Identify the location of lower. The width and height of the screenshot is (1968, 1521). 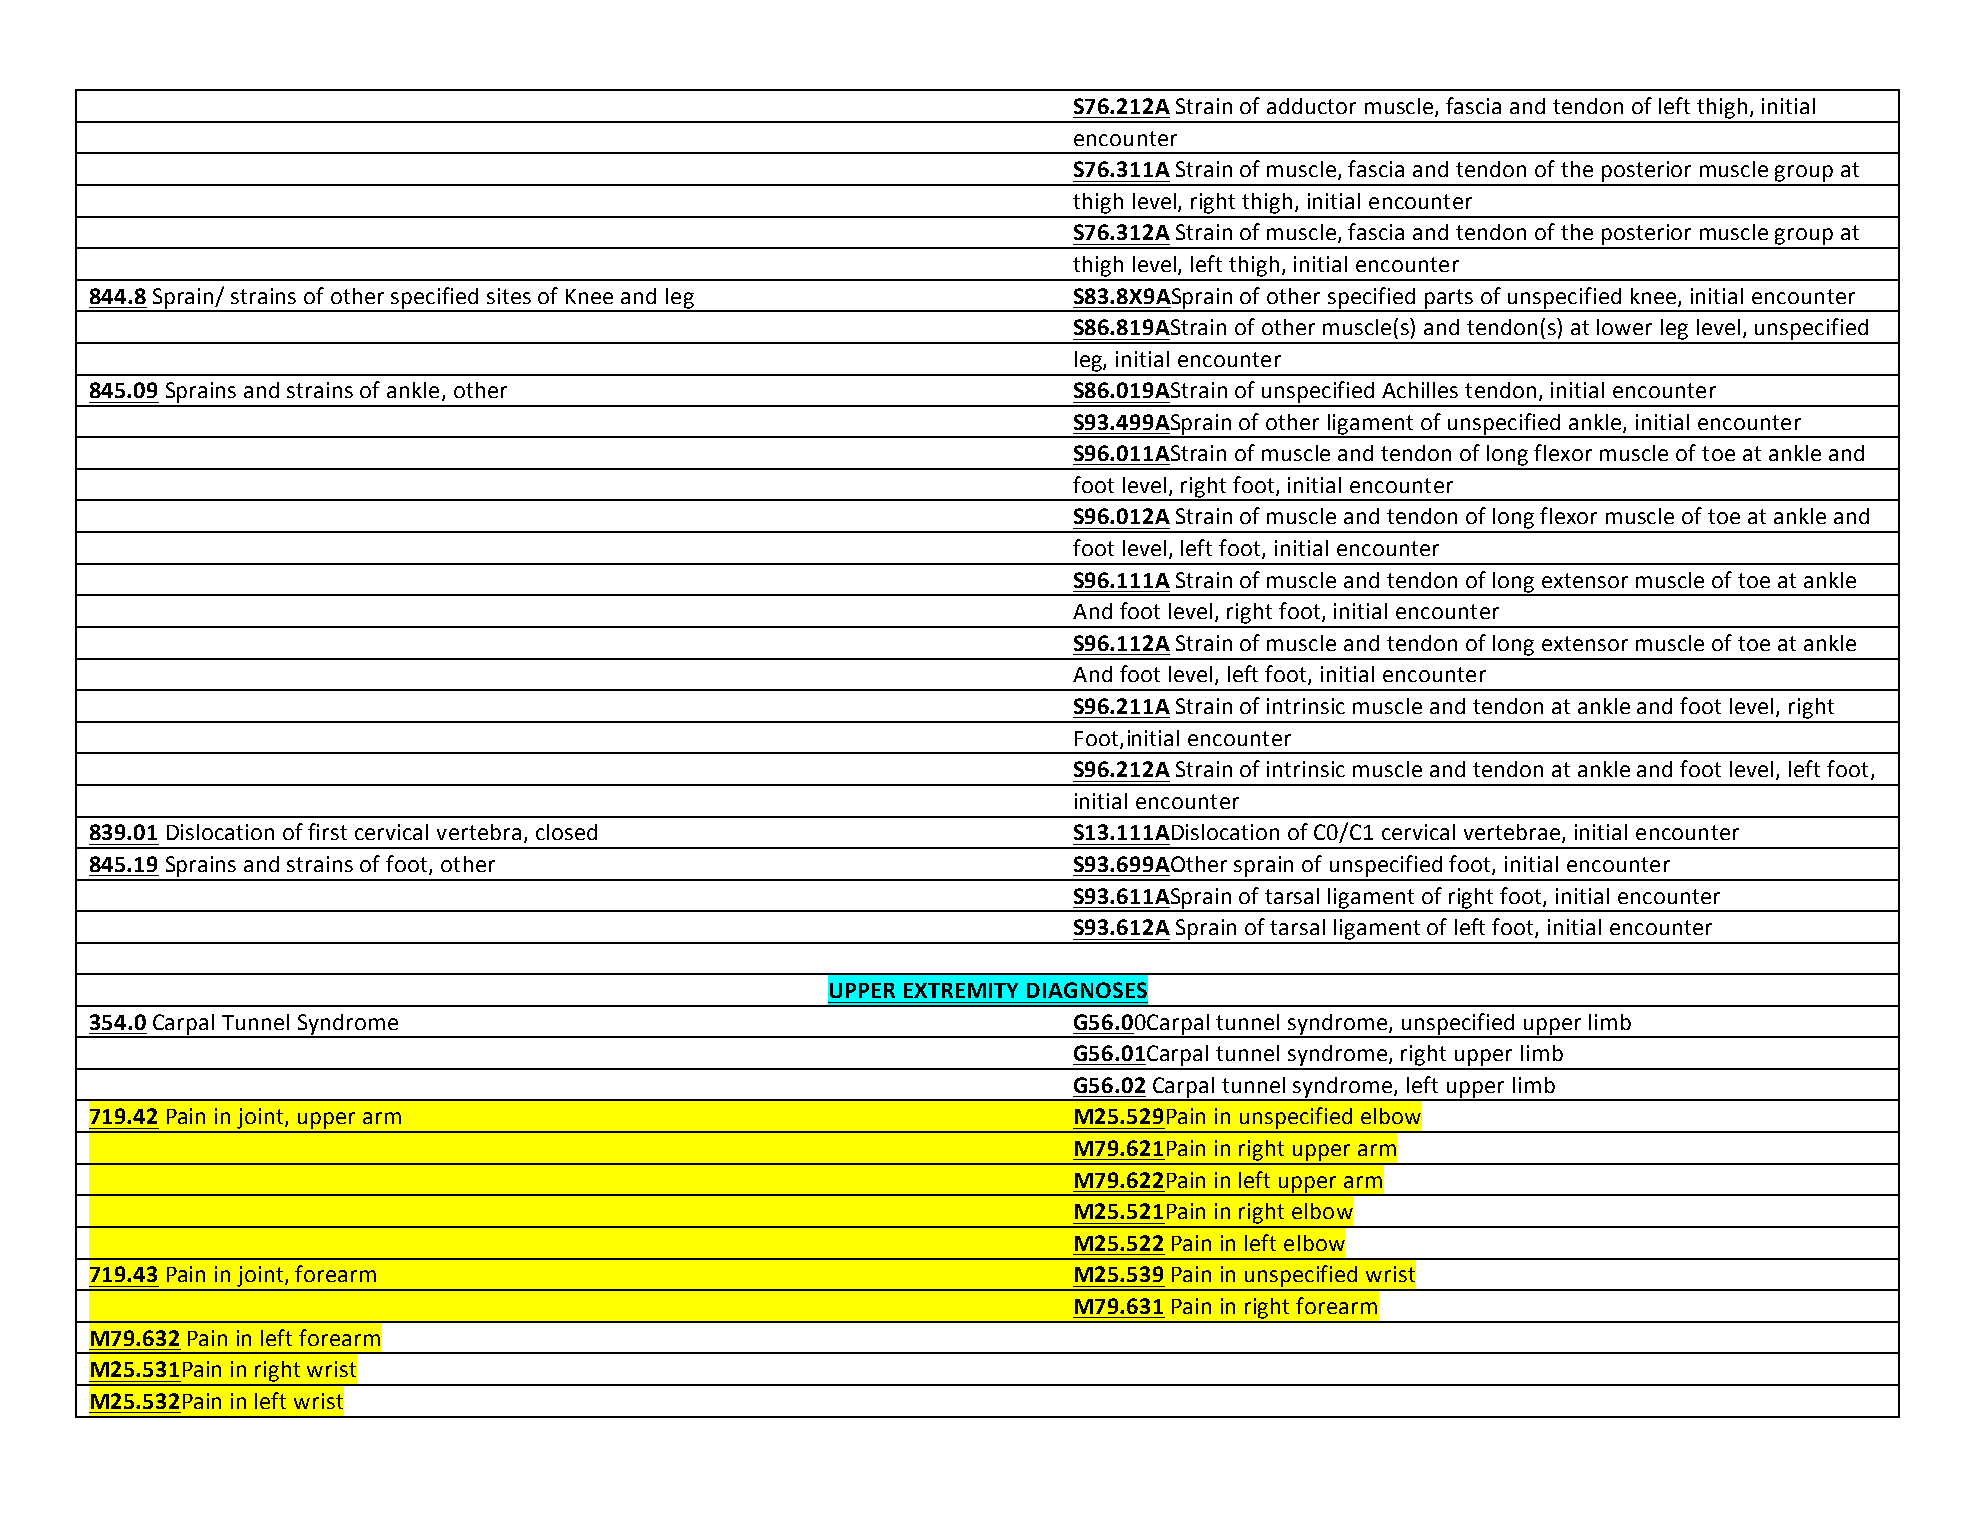
(1624, 327).
